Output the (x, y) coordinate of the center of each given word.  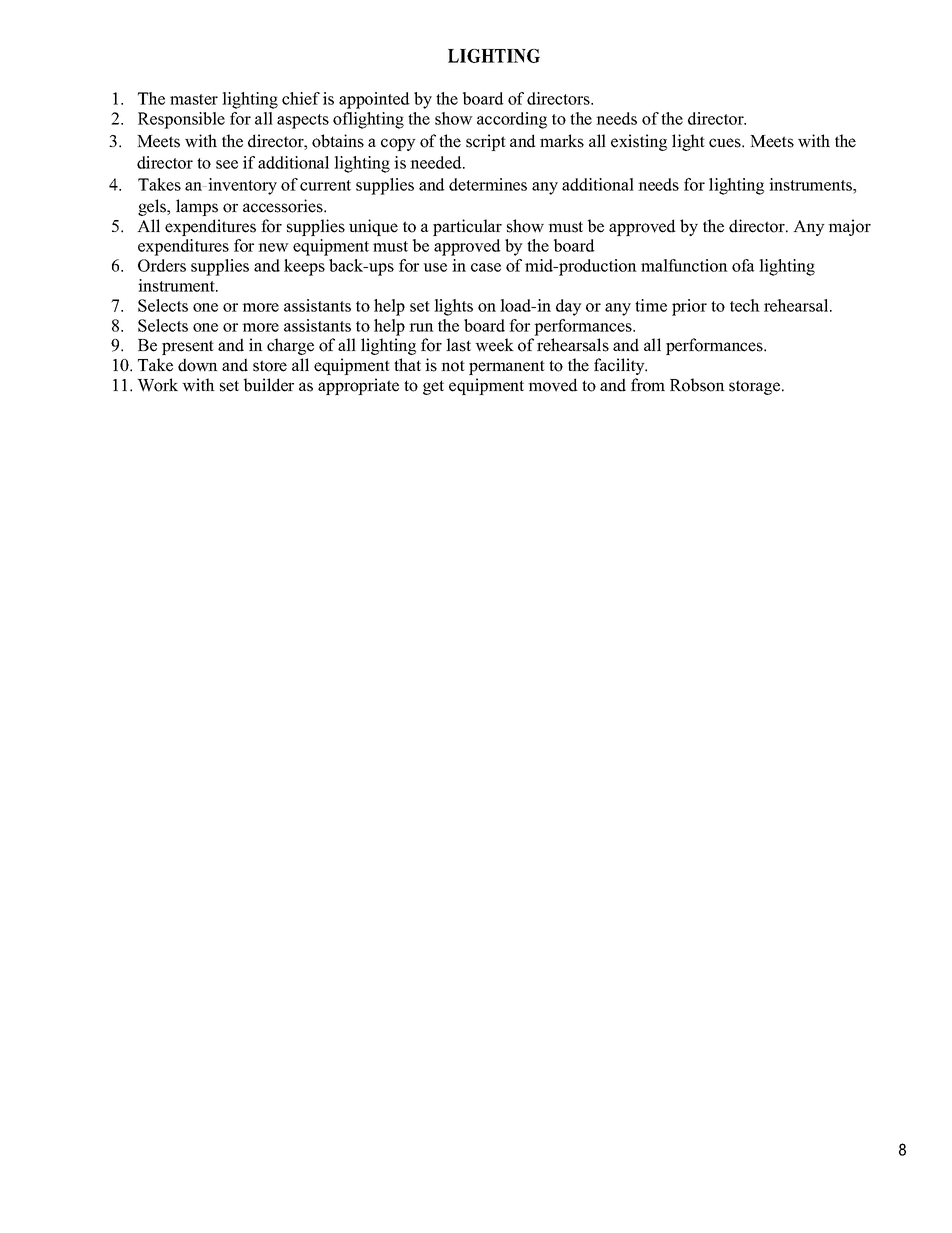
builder (269, 385)
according (512, 120)
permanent (507, 367)
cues (726, 143)
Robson (697, 385)
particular (467, 227)
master (194, 99)
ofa (743, 265)
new (273, 247)
